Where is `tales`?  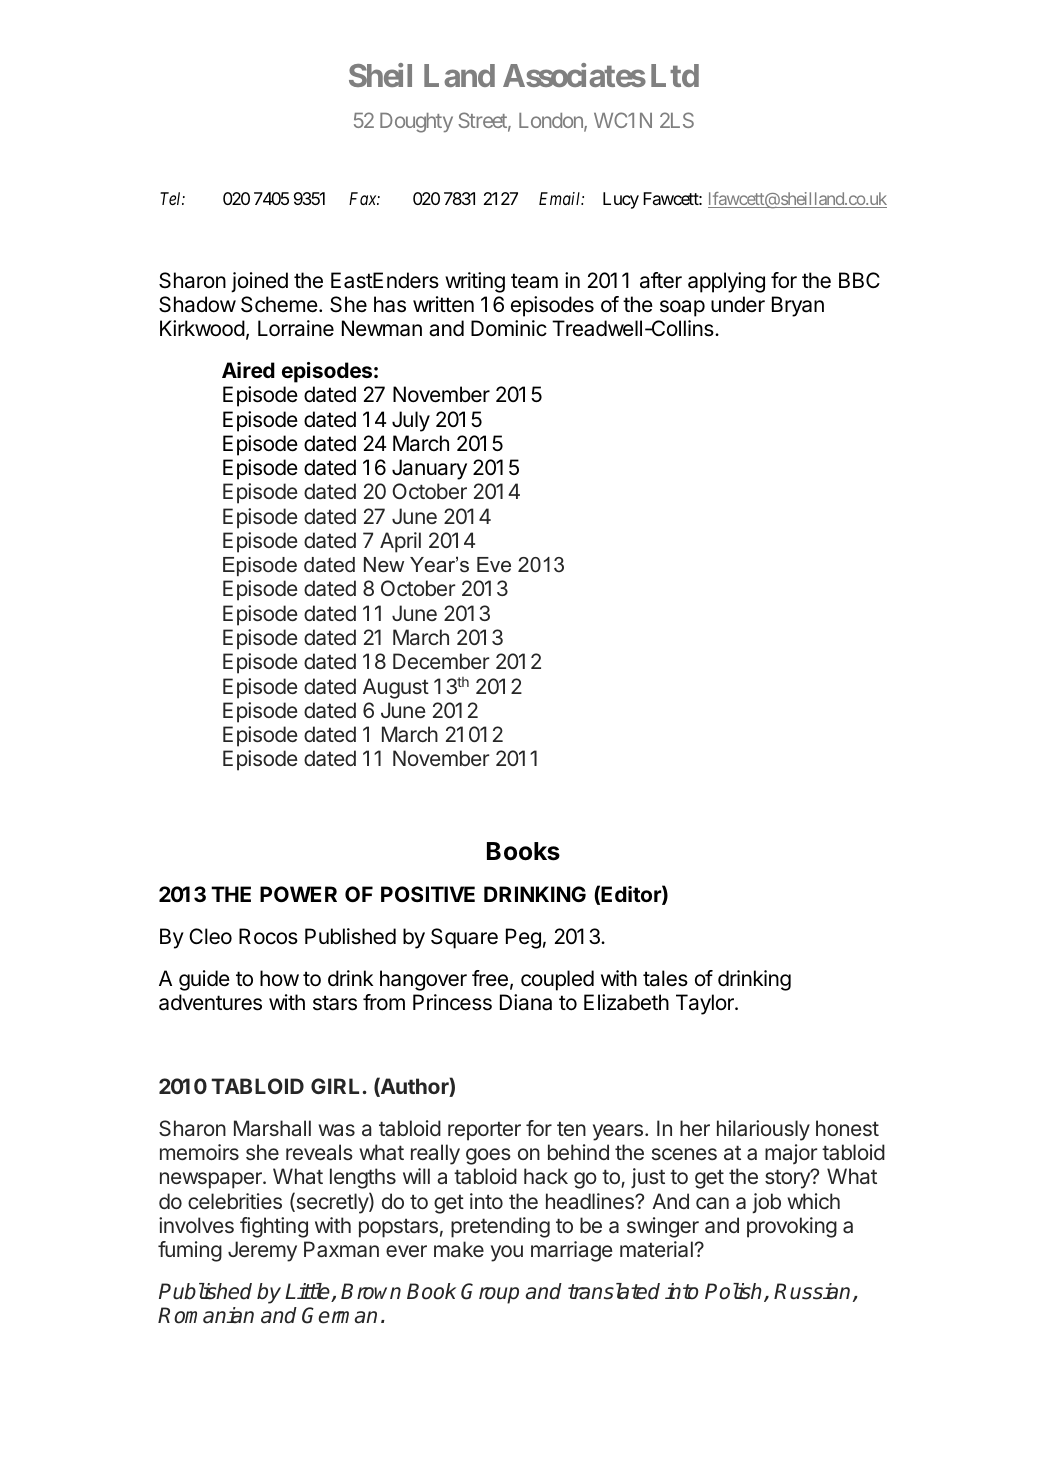
tales is located at coordinates (665, 978).
